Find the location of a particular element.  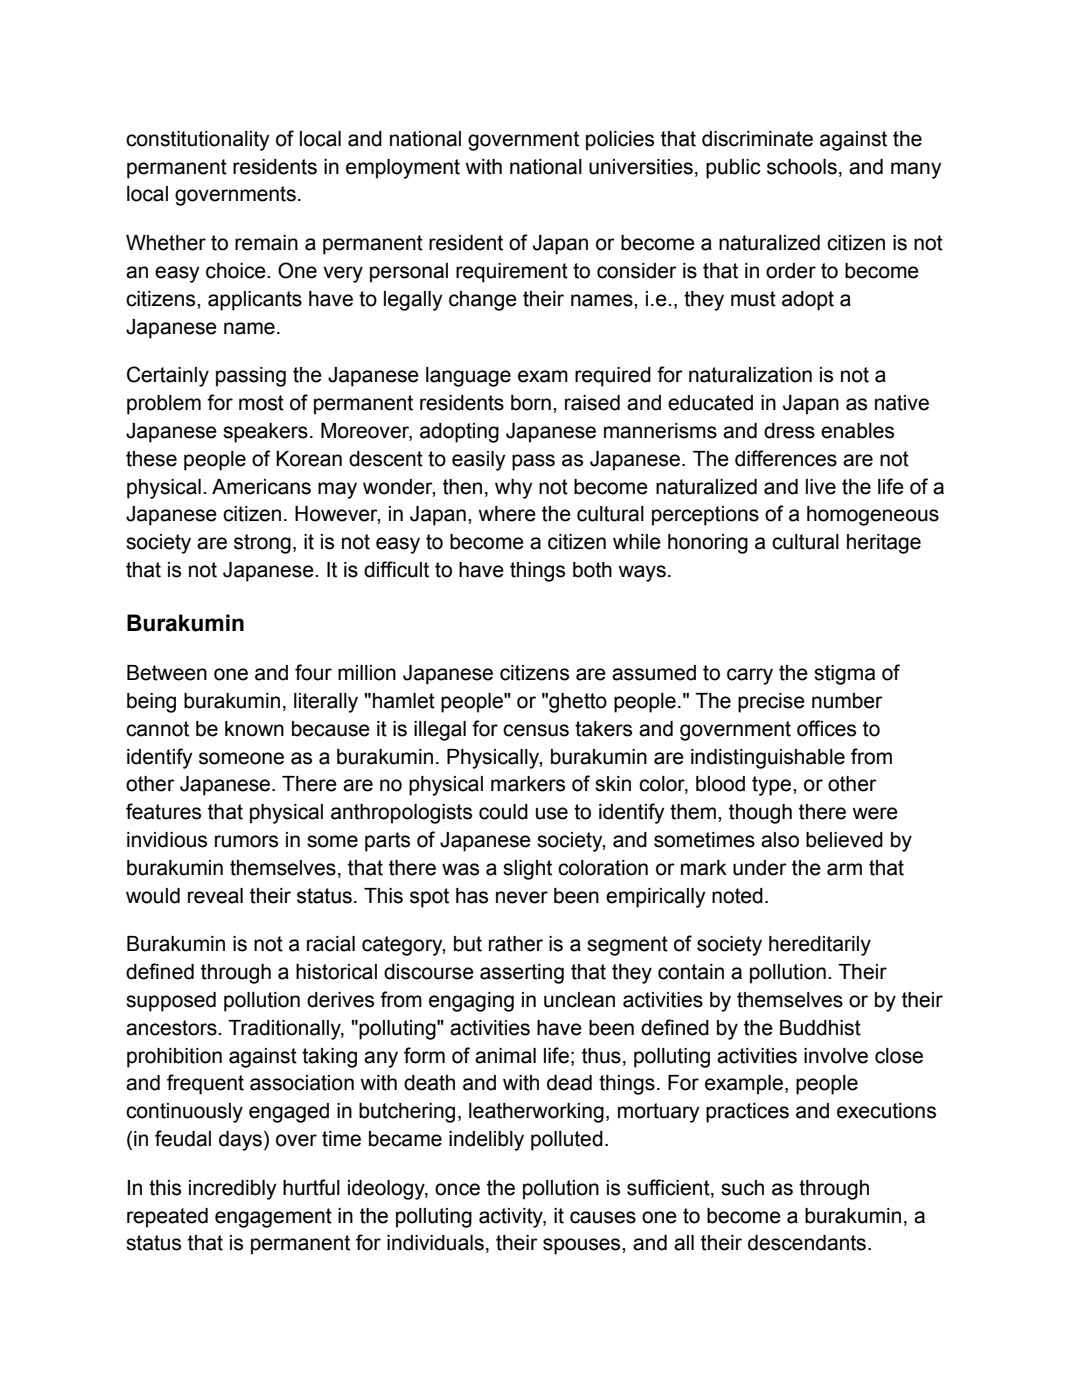

rumors is located at coordinates (246, 841).
